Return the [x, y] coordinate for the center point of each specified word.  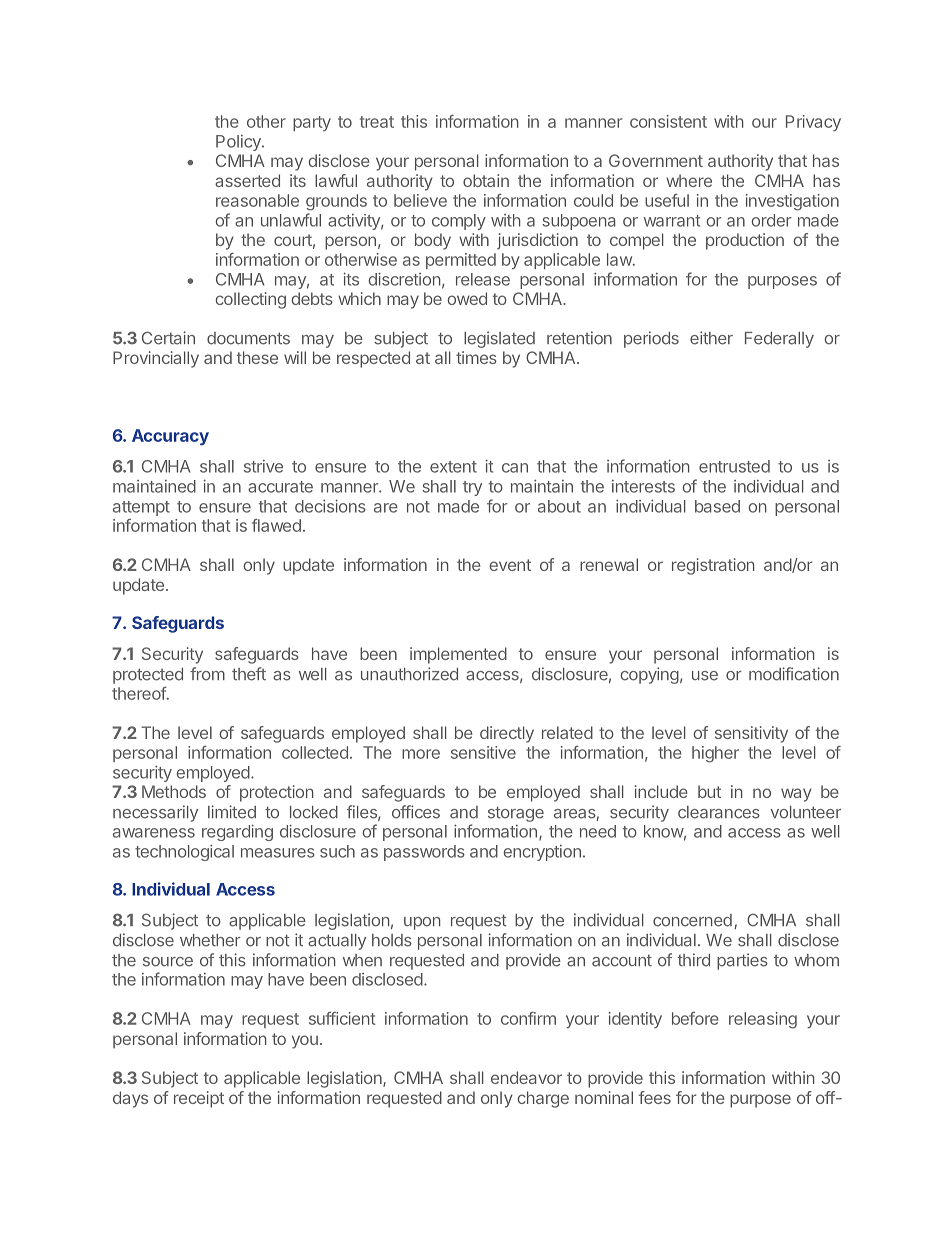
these [257, 357]
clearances [719, 812]
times [476, 357]
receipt [199, 1099]
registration [713, 566]
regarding [237, 832]
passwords [424, 853]
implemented [458, 655]
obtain [486, 180]
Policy [239, 143]
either [711, 338]
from [207, 674]
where [689, 180]
